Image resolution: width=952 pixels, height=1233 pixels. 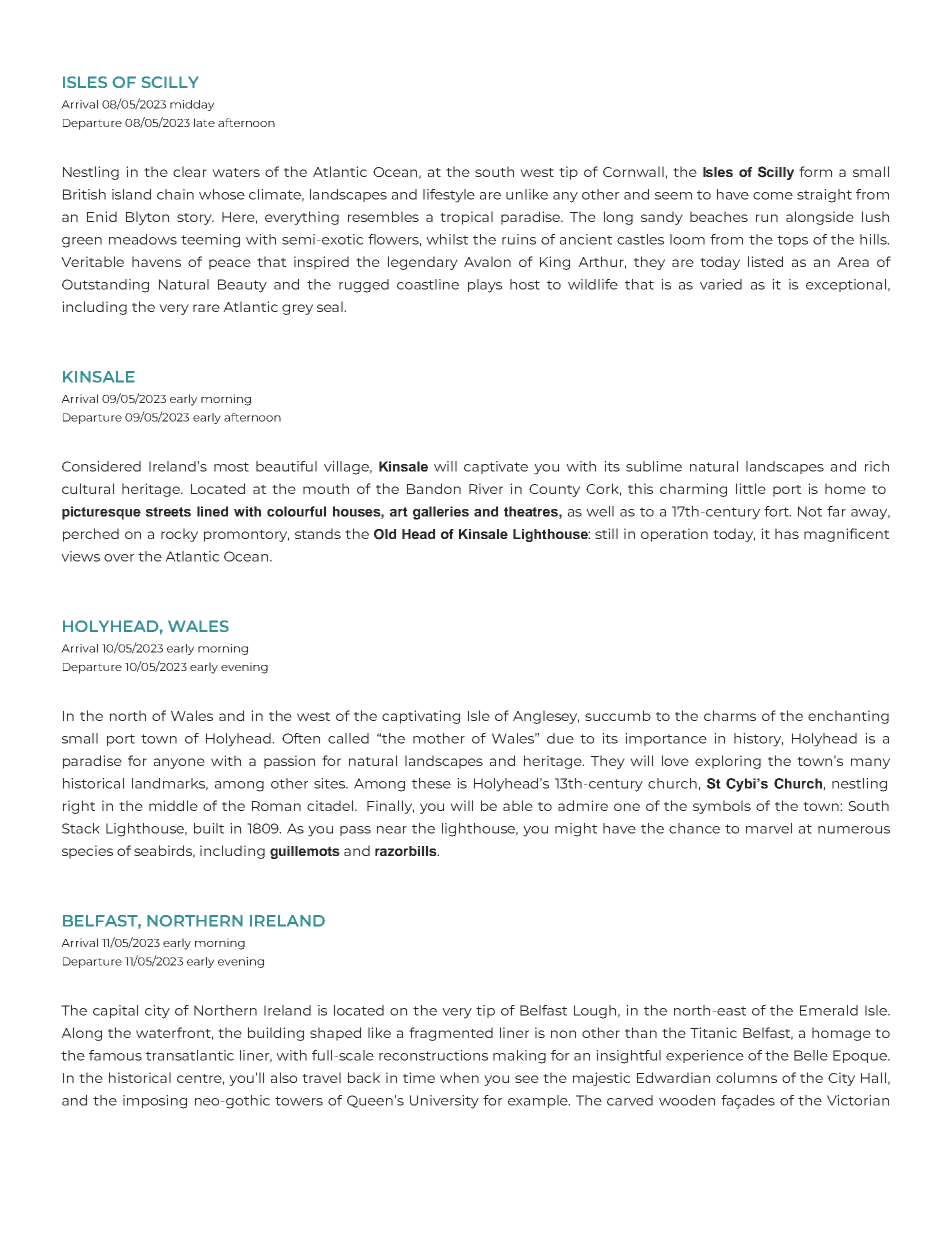 What do you see at coordinates (204, 122) in the screenshot?
I see `late` at bounding box center [204, 122].
